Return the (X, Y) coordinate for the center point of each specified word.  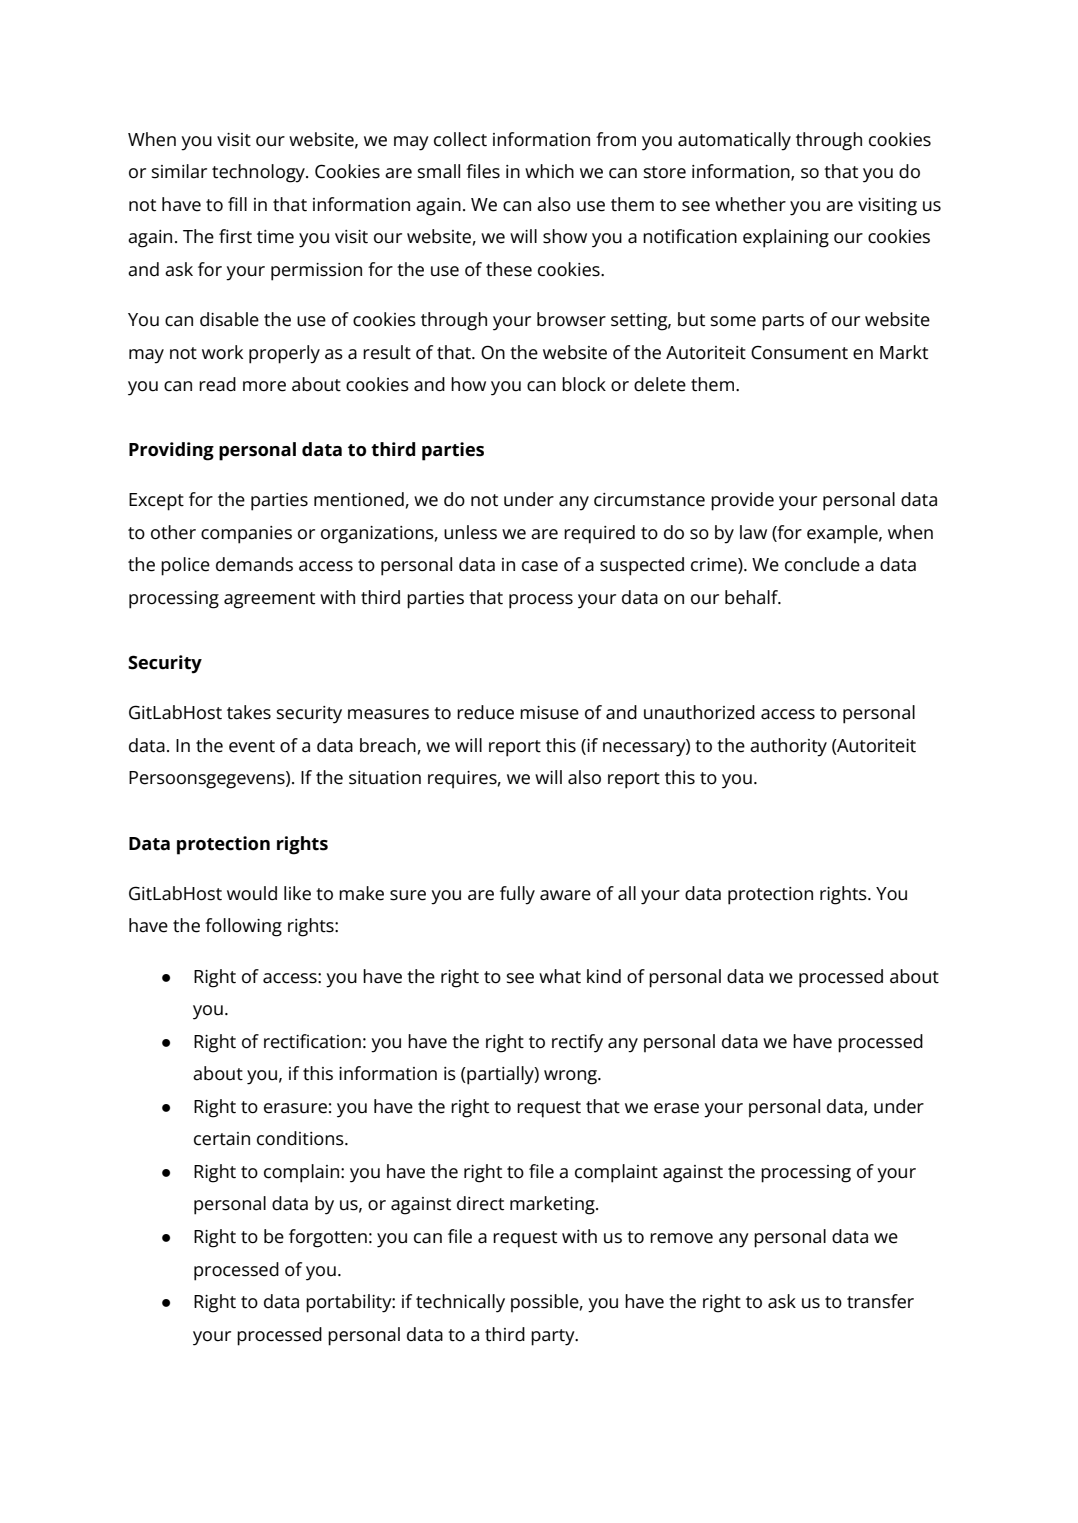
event (252, 746)
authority (788, 747)
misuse (549, 713)
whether (750, 204)
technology (259, 173)
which (549, 171)
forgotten (328, 1238)
